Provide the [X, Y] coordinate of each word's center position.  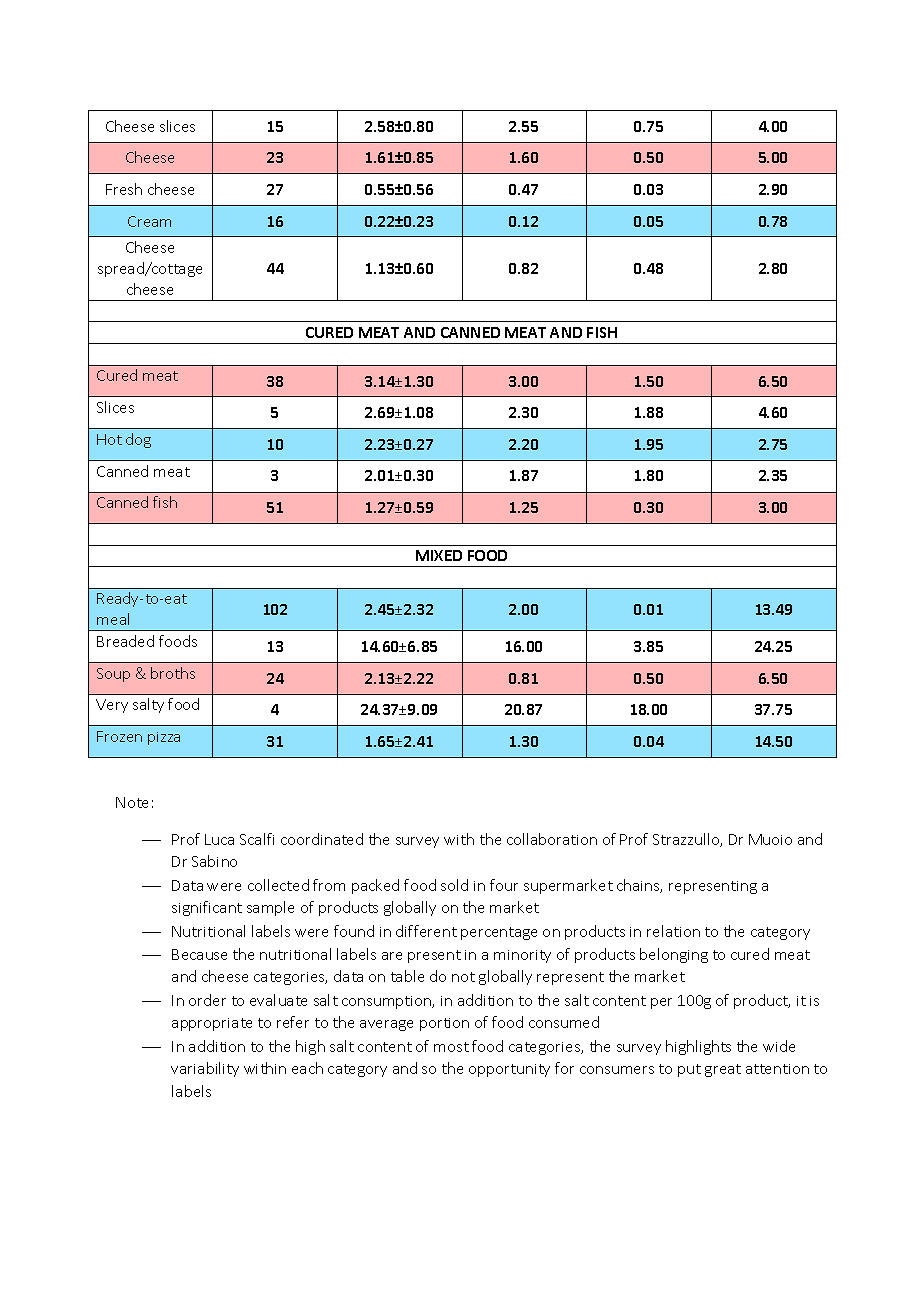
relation [673, 931]
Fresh [124, 189]
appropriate [212, 1024]
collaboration [552, 839]
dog [138, 440]
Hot [109, 439]
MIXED [439, 555]
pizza [164, 738]
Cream [149, 221]
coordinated [322, 839]
